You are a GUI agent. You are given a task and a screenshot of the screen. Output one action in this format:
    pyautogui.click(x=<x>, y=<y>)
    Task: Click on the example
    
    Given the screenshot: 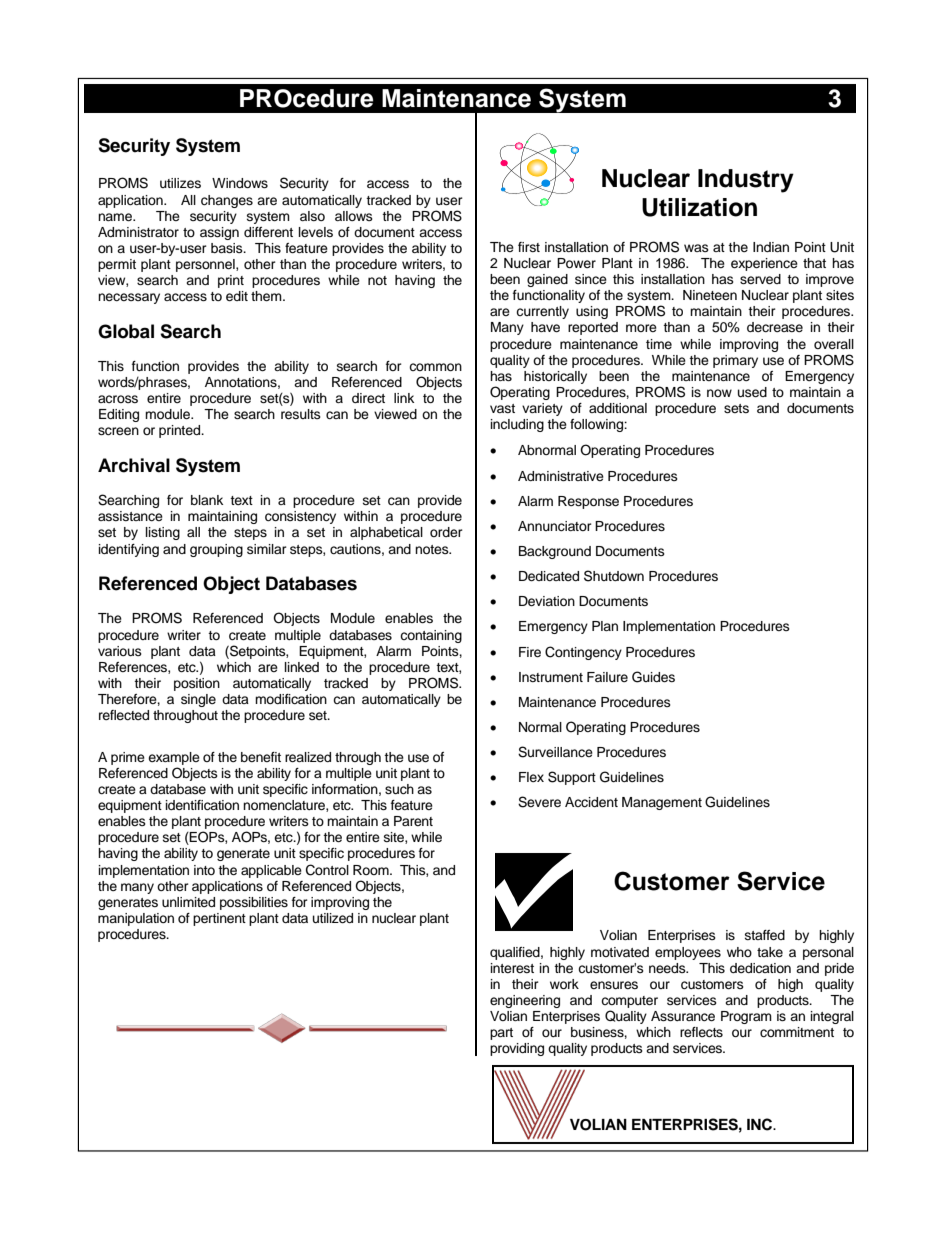 What is the action you would take?
    pyautogui.click(x=174, y=758)
